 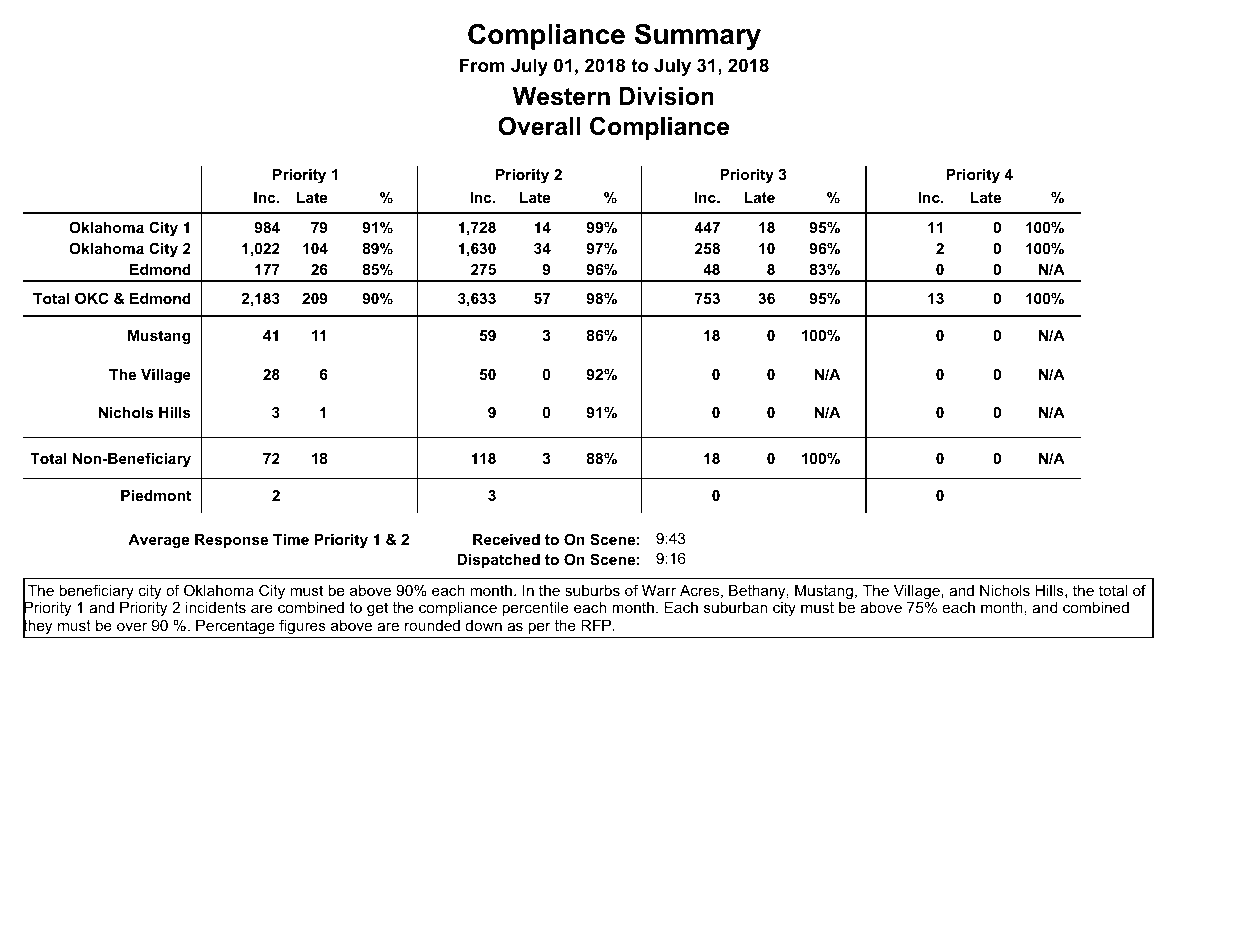 What do you see at coordinates (506, 539) in the screenshot?
I see `Received` at bounding box center [506, 539].
